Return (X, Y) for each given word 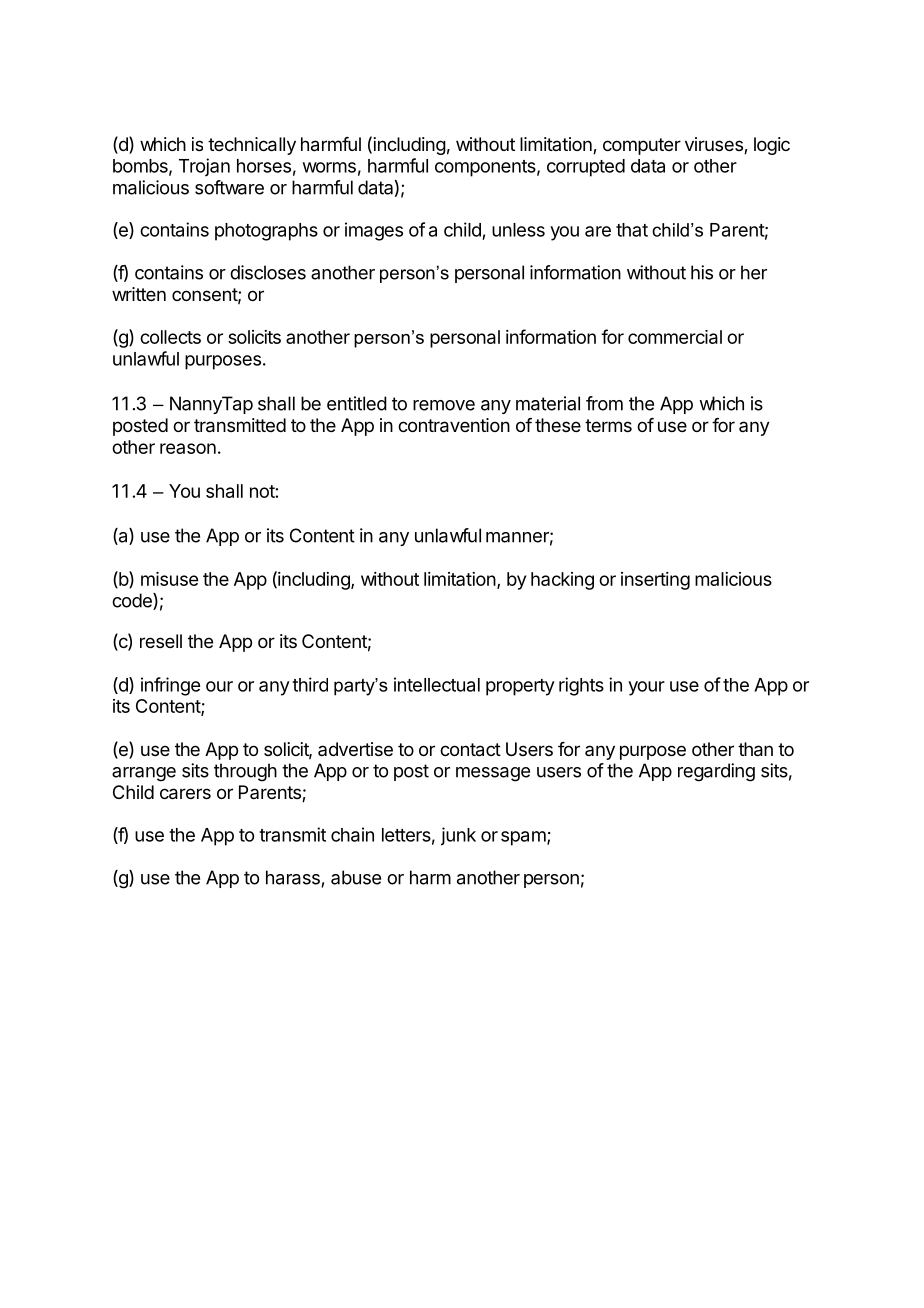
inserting (655, 581)
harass (293, 877)
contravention (454, 425)
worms (329, 167)
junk (458, 836)
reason (188, 448)
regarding (716, 772)
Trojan (204, 167)
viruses (715, 145)
